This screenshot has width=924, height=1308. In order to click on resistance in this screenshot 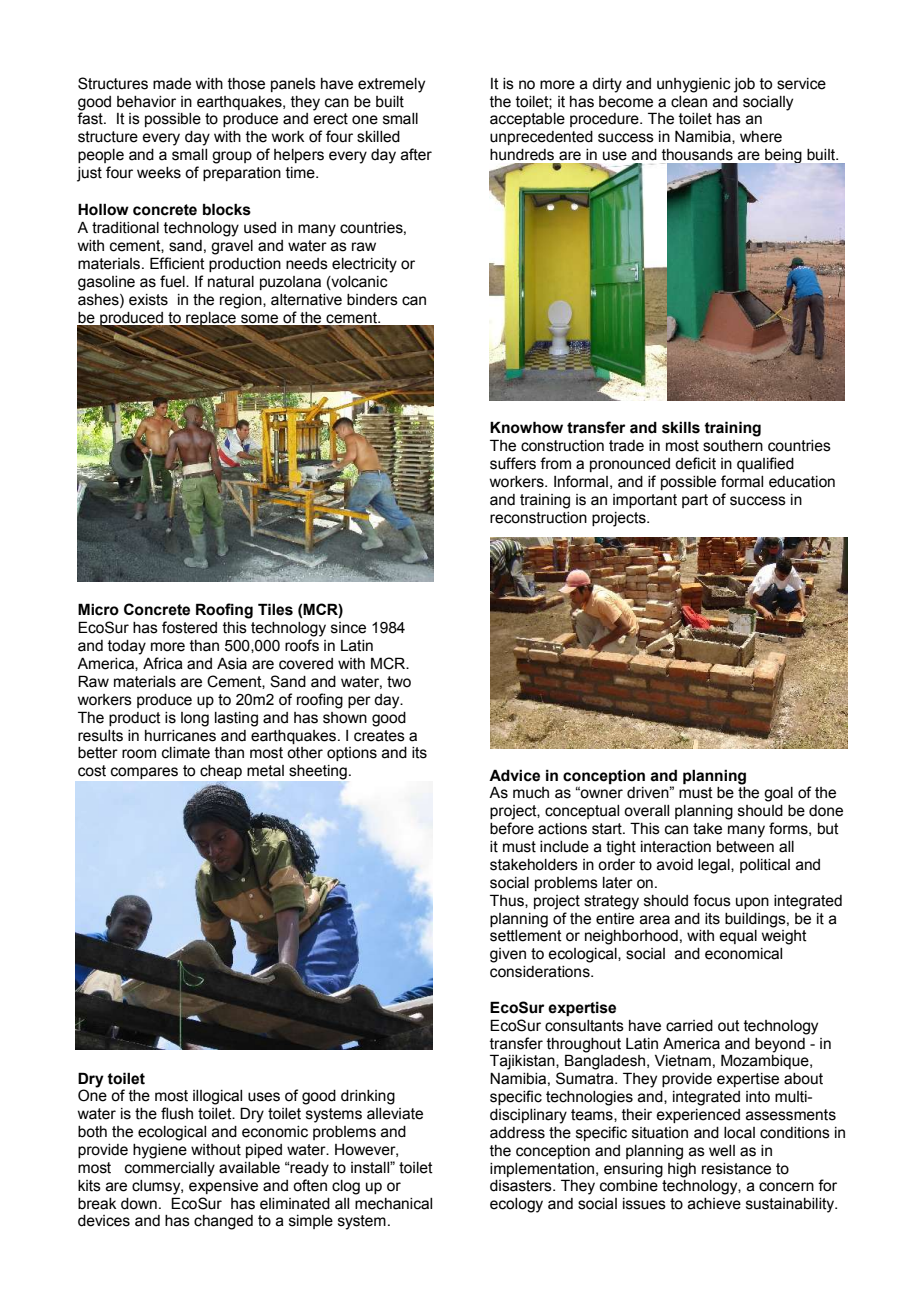, I will do `click(736, 1169)`.
